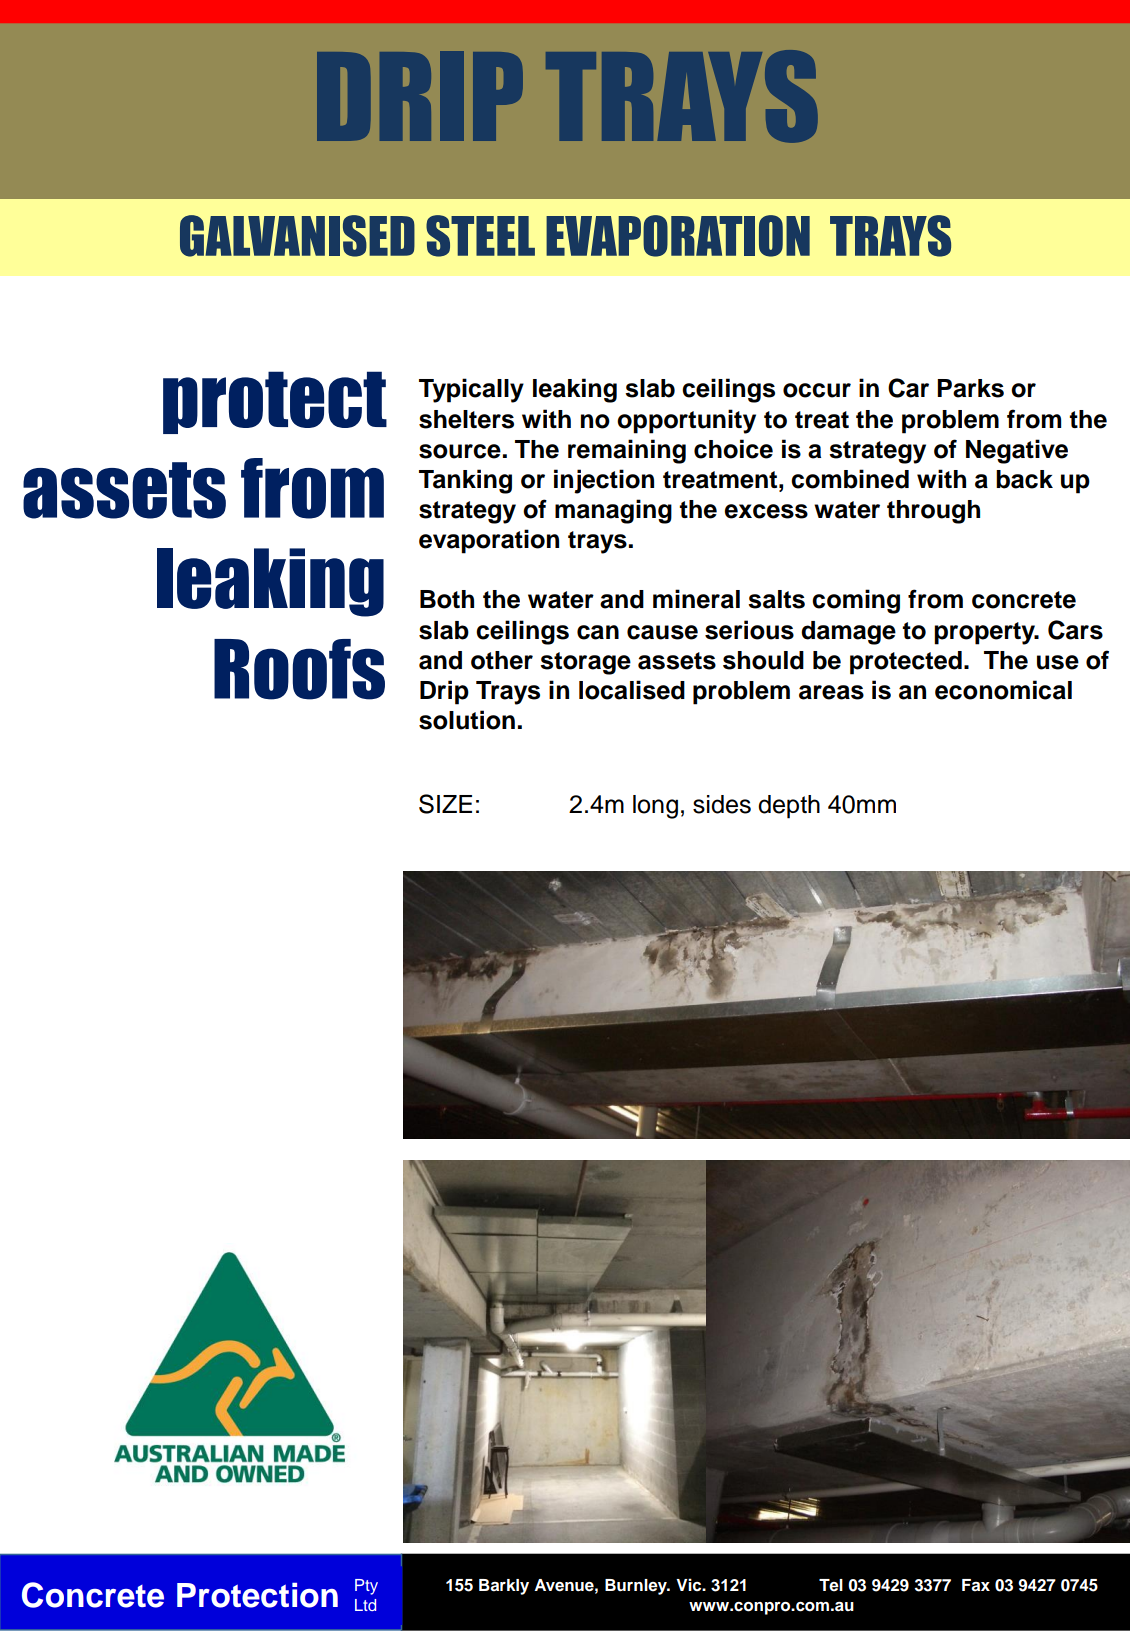 The height and width of the screenshot is (1633, 1130). What do you see at coordinates (970, 388) in the screenshot?
I see `Parks` at bounding box center [970, 388].
